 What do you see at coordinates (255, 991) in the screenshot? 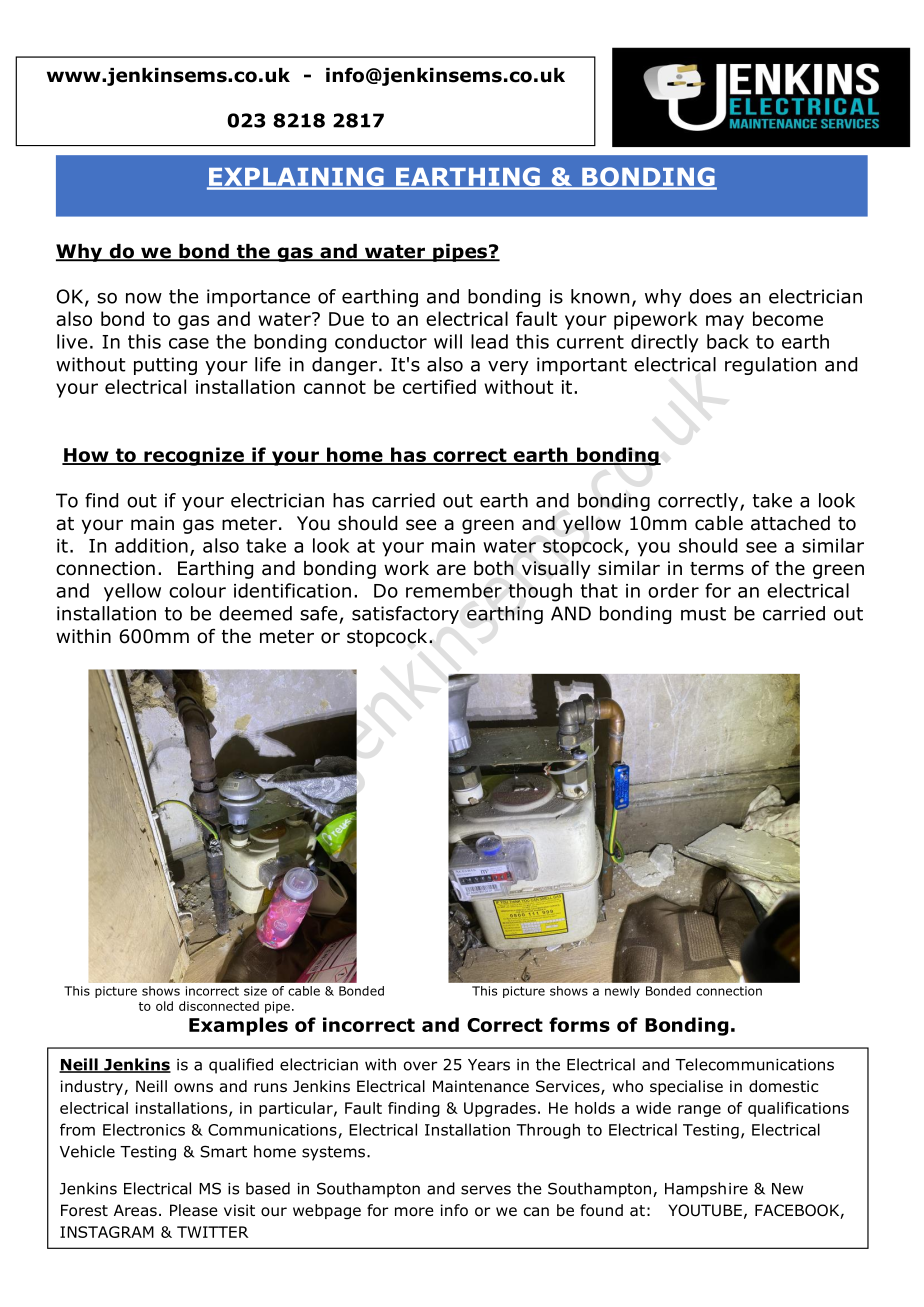
I see `size` at bounding box center [255, 991].
